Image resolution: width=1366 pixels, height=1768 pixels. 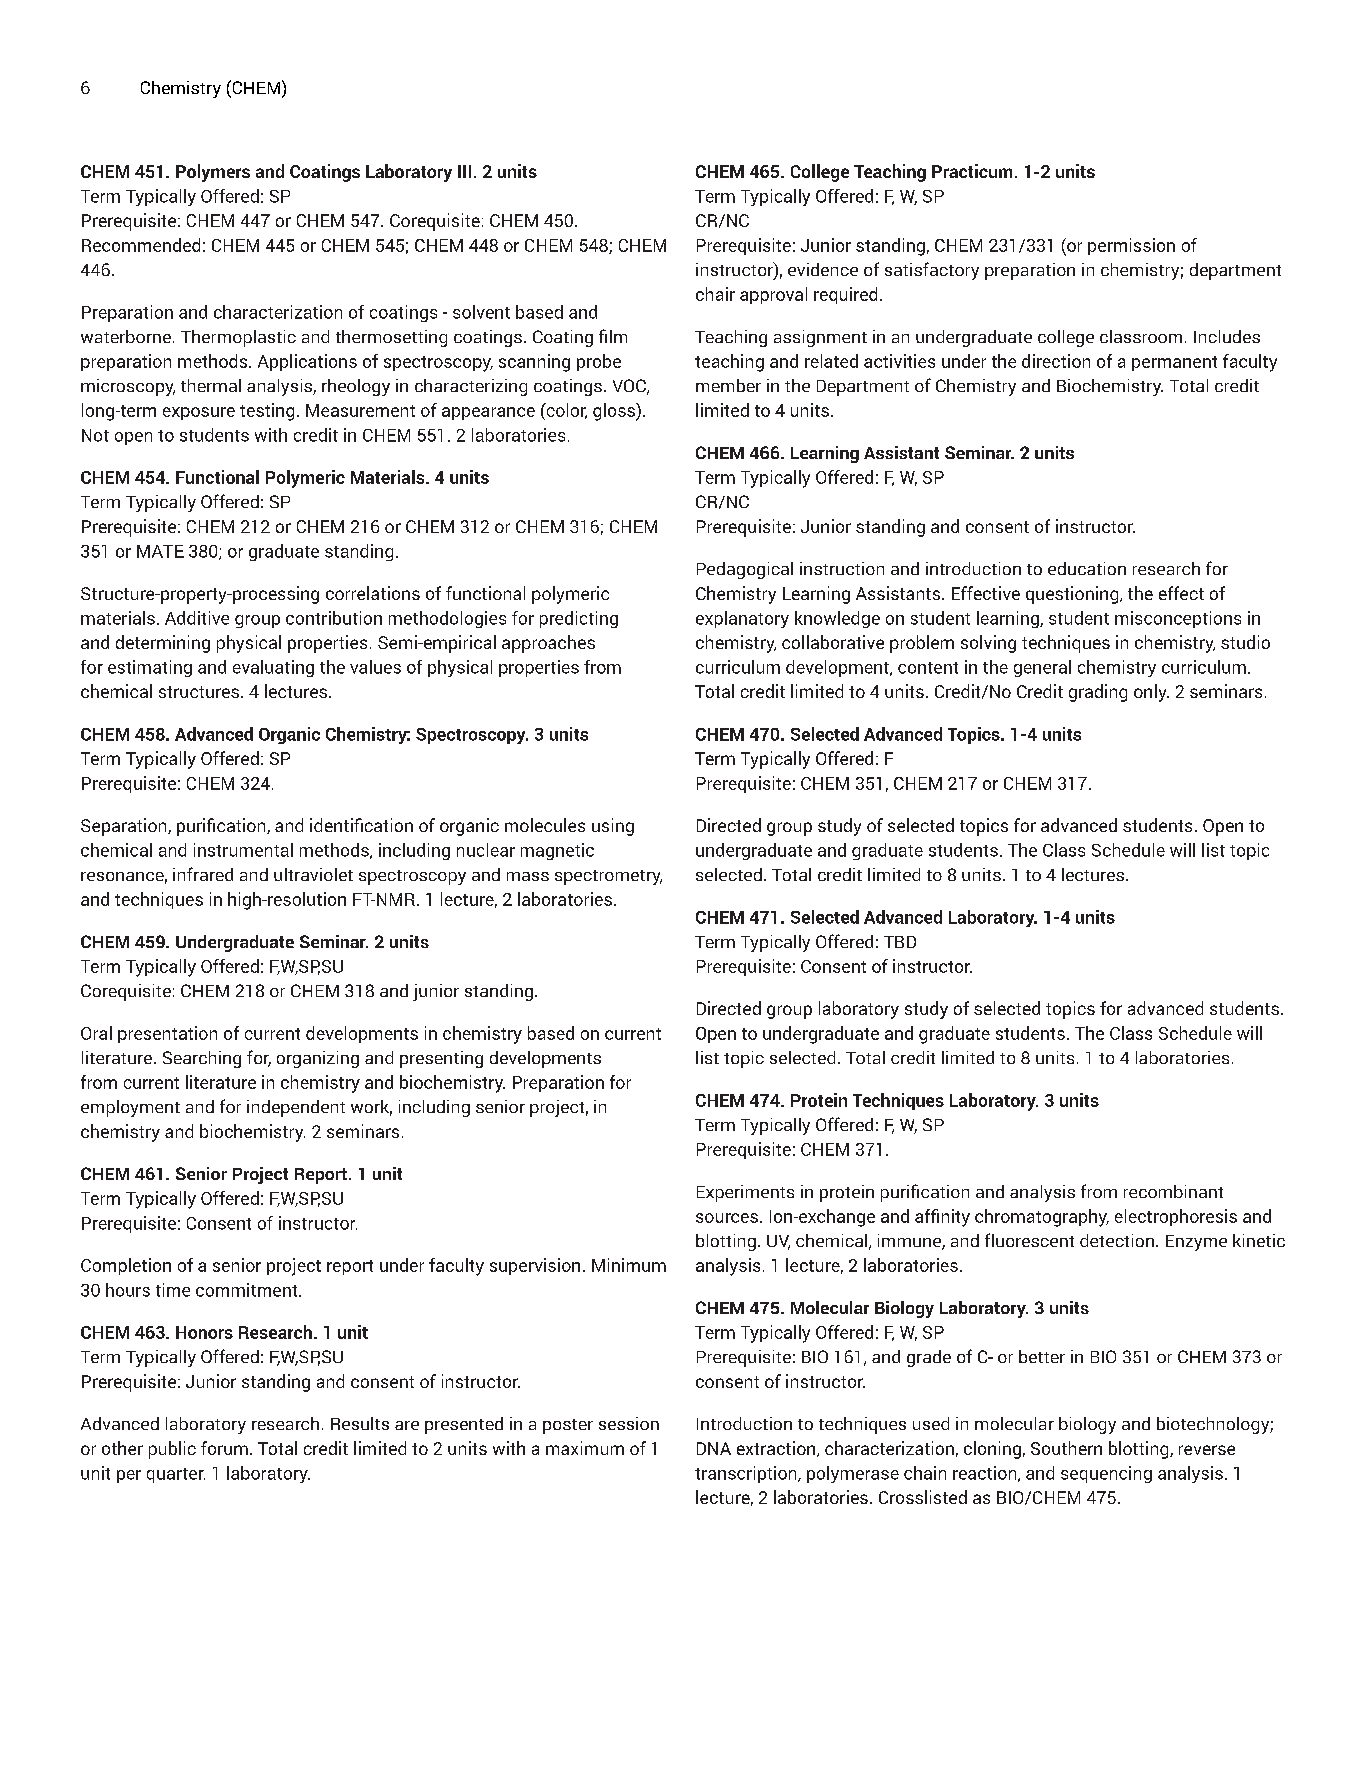 What do you see at coordinates (1066, 1448) in the page?
I see `Southern` at bounding box center [1066, 1448].
